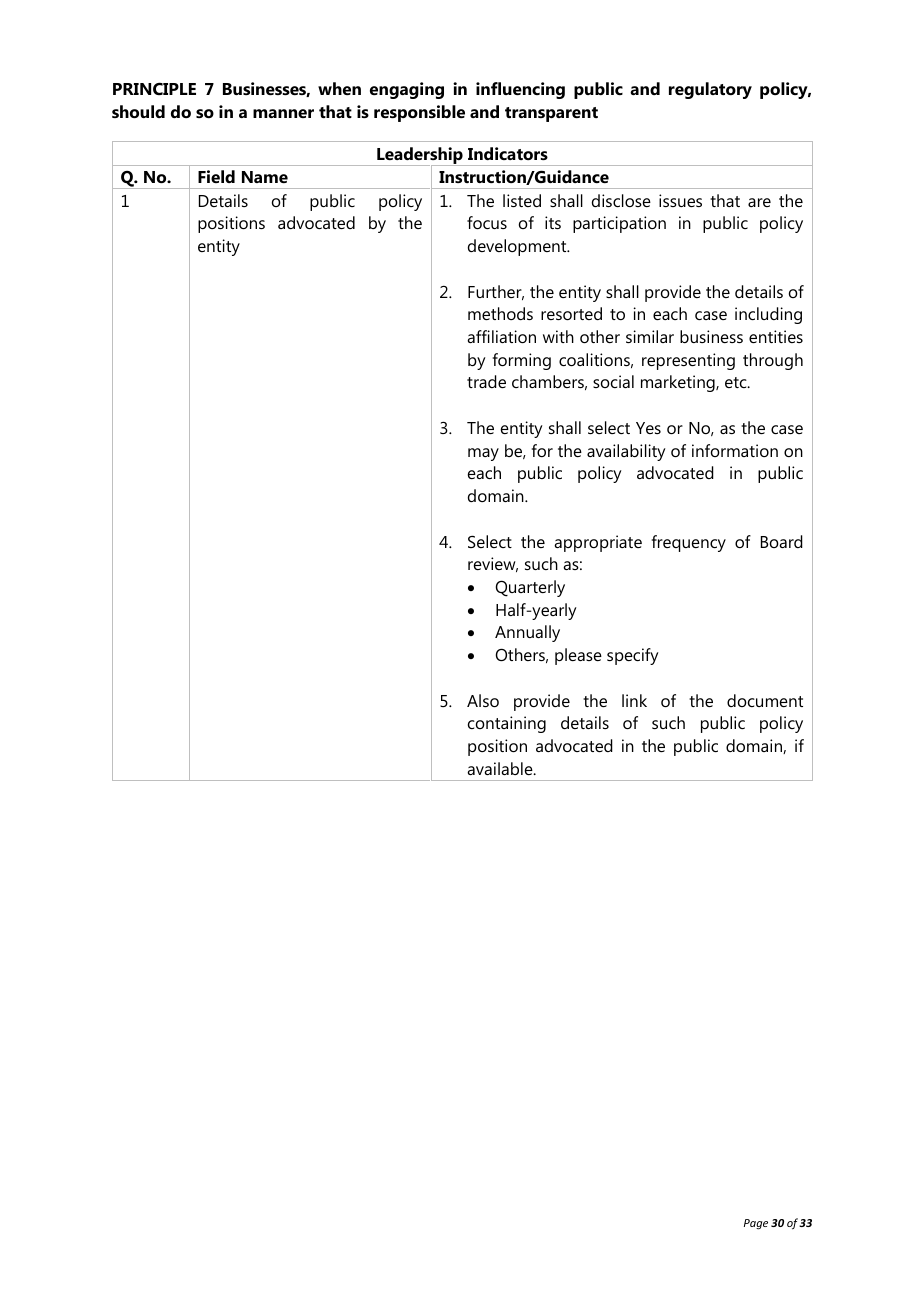  Describe the element at coordinates (634, 700) in the screenshot. I see `link` at that location.
